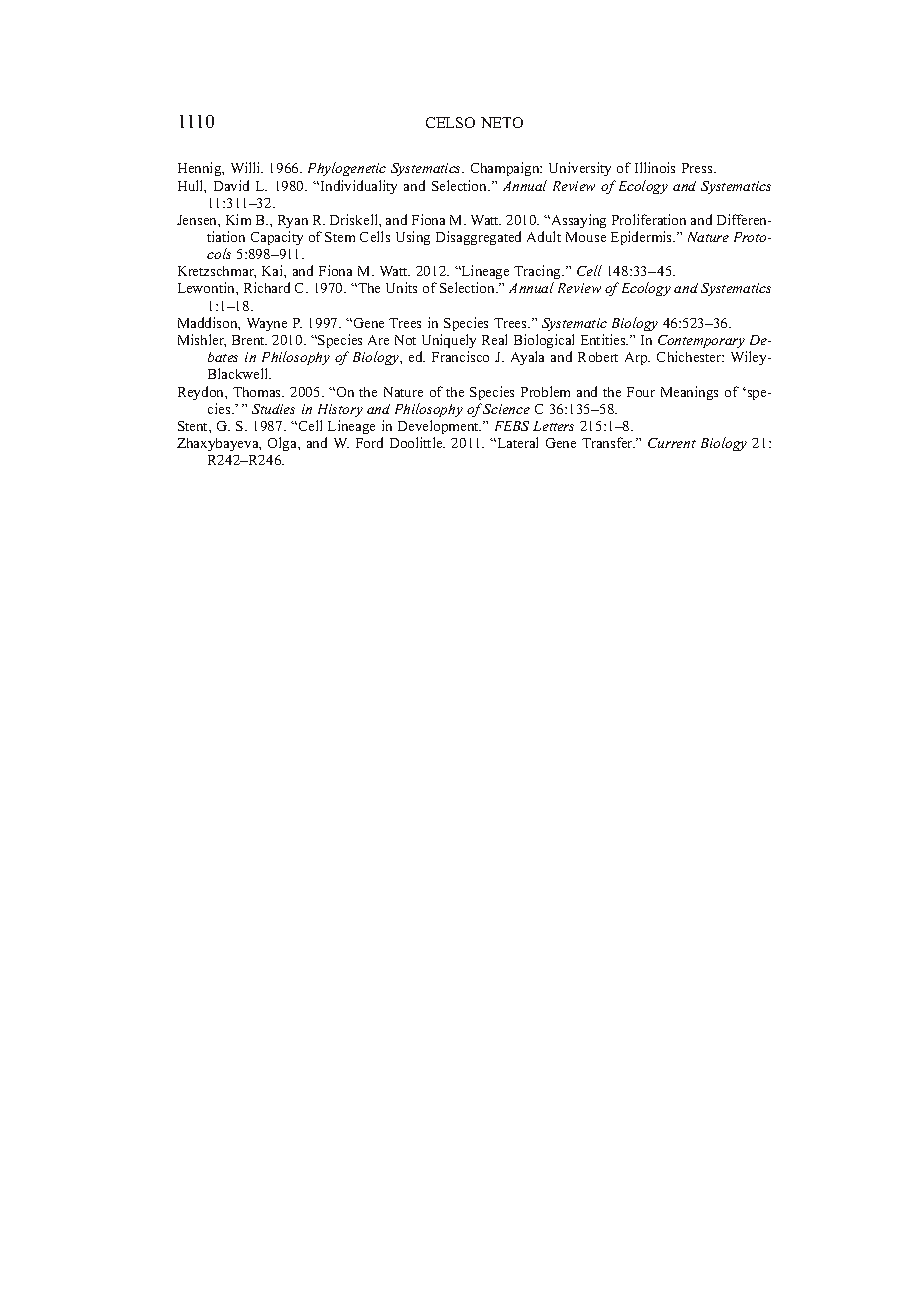 This screenshot has height=1316, width=904. What do you see at coordinates (672, 443) in the screenshot?
I see `Current` at bounding box center [672, 443].
